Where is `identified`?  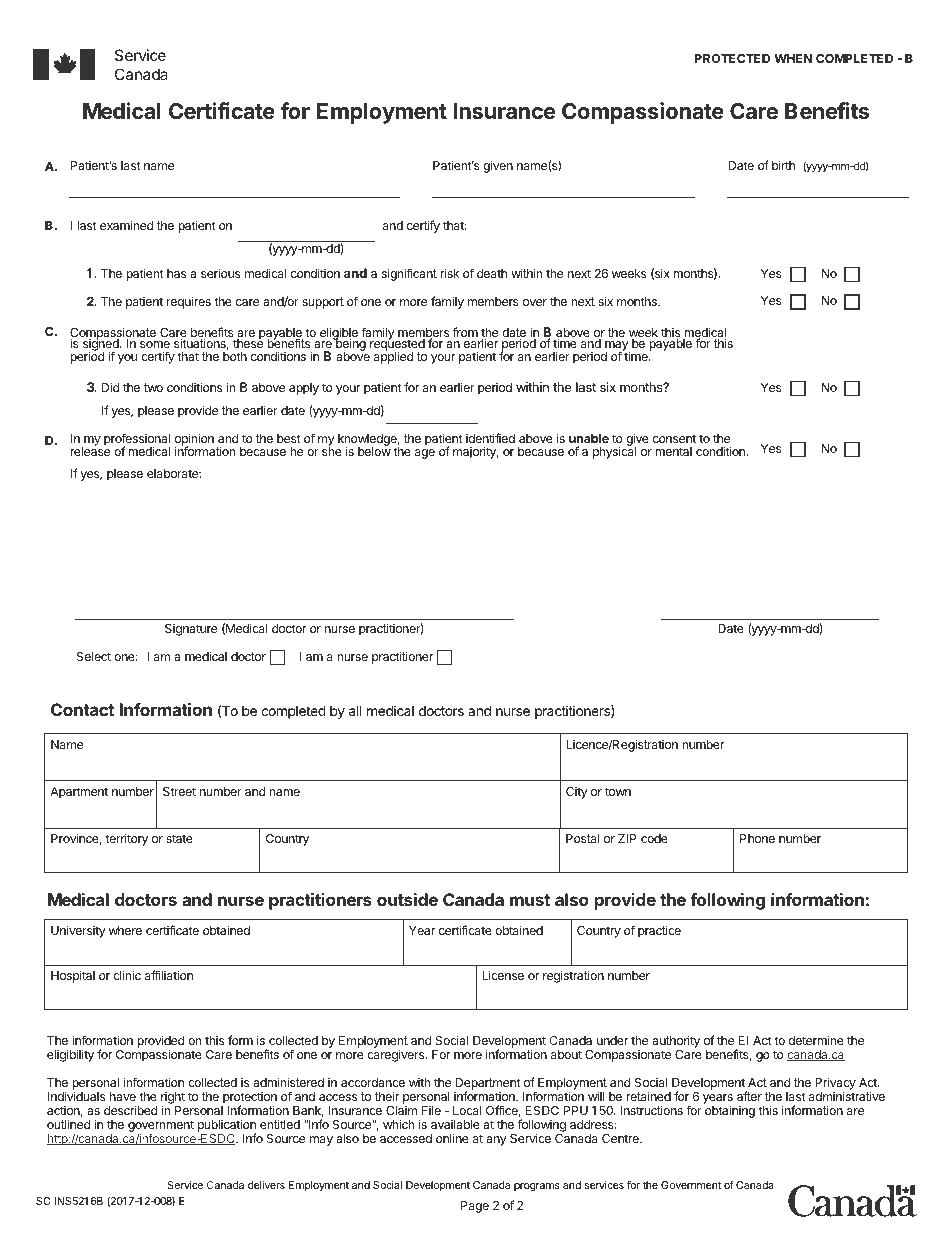 identified is located at coordinates (490, 438).
